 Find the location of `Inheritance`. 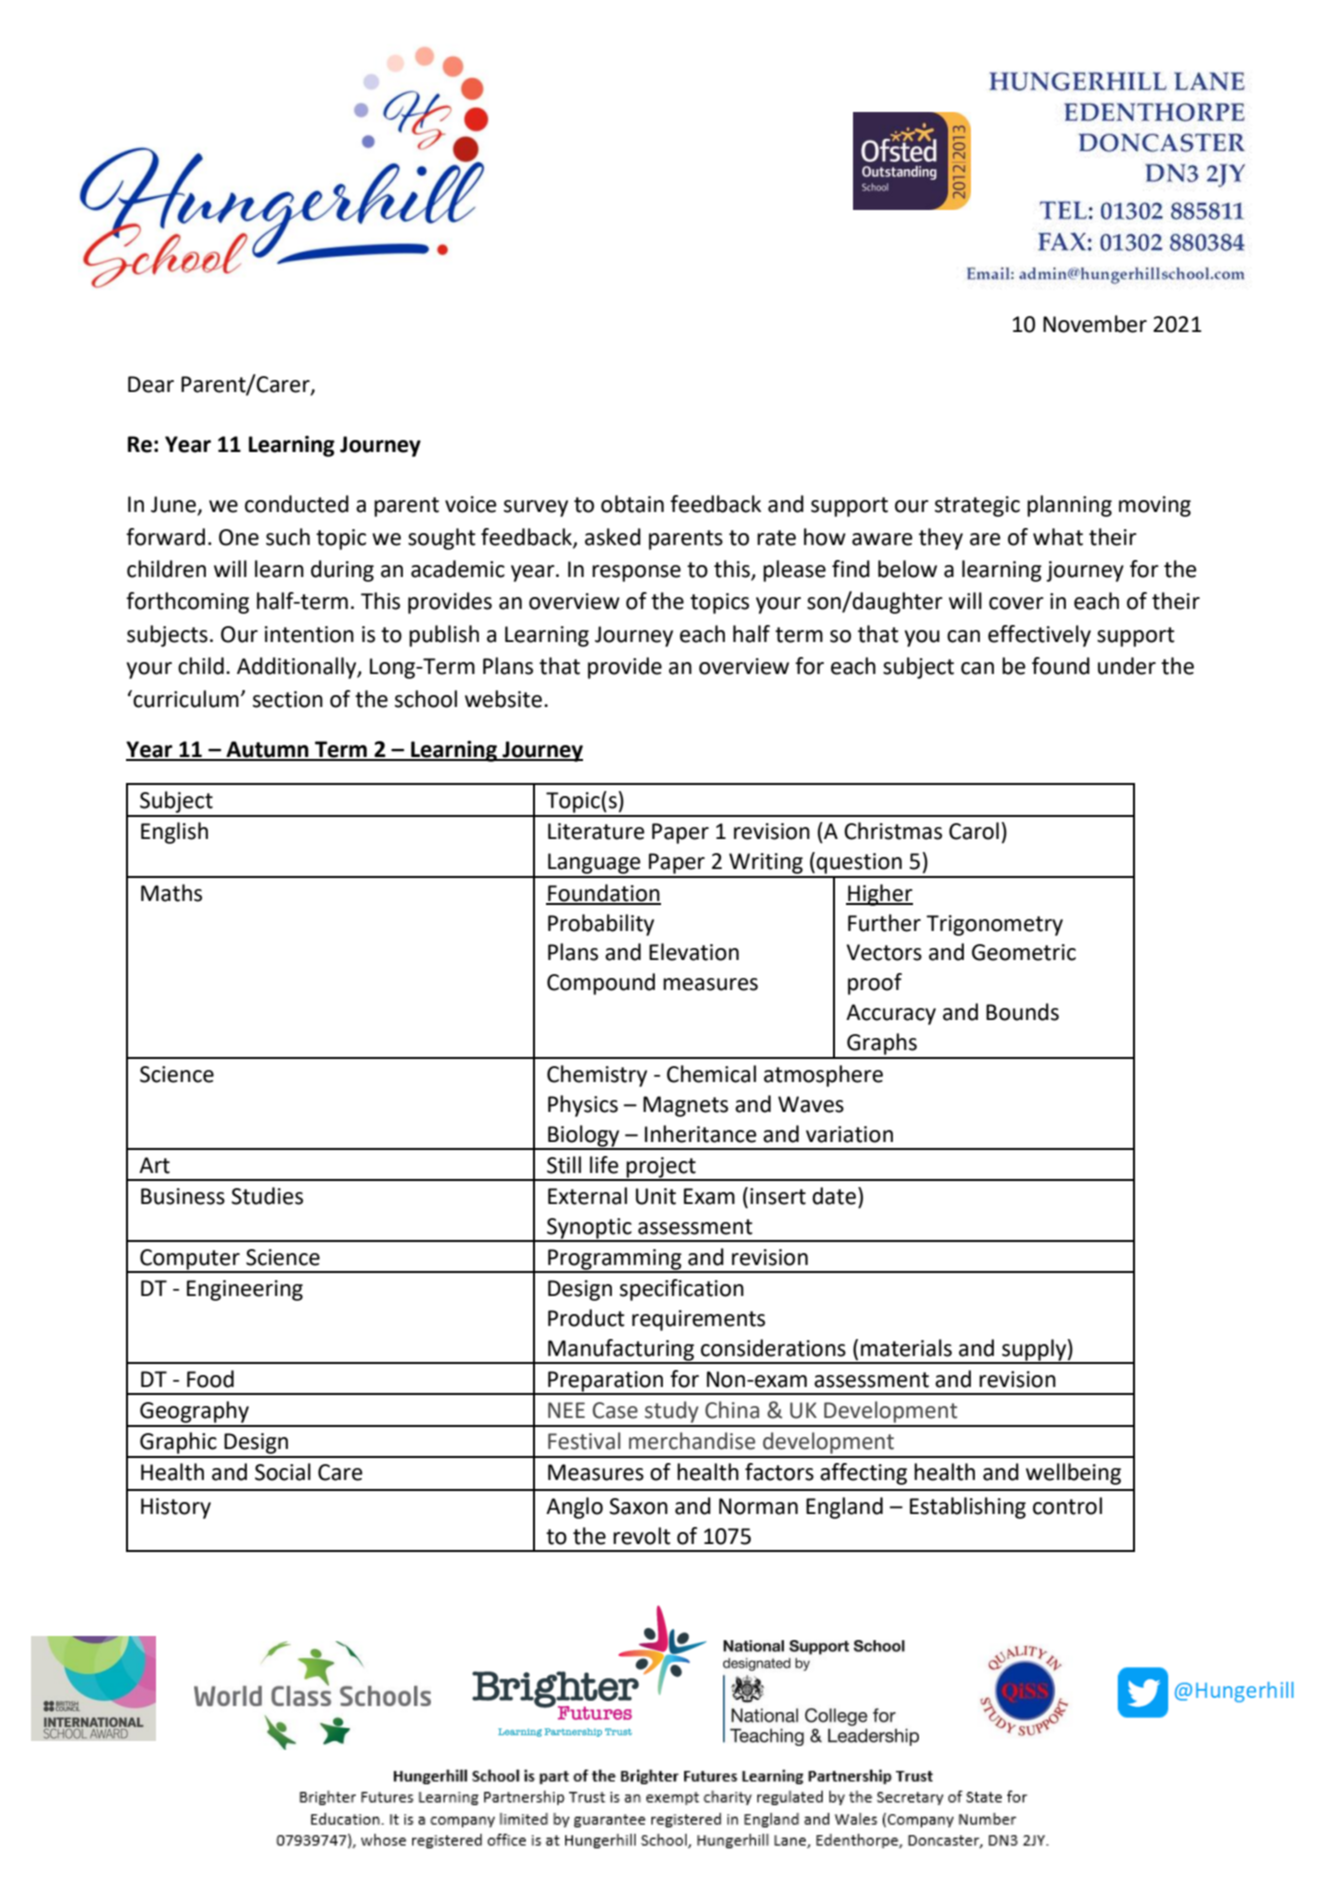

Inheritance is located at coordinates (701, 1134).
